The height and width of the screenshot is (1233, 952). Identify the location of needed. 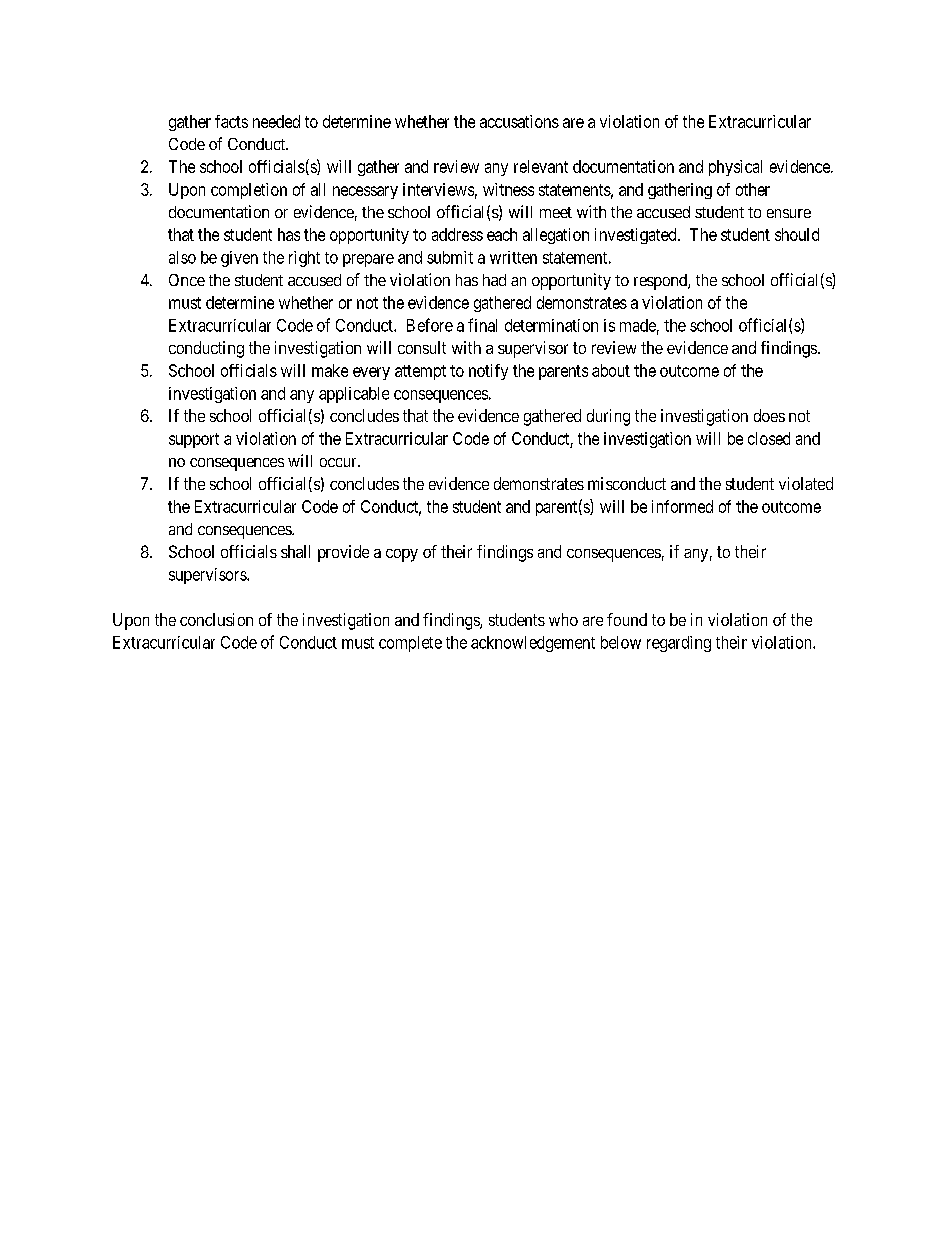
(276, 121).
